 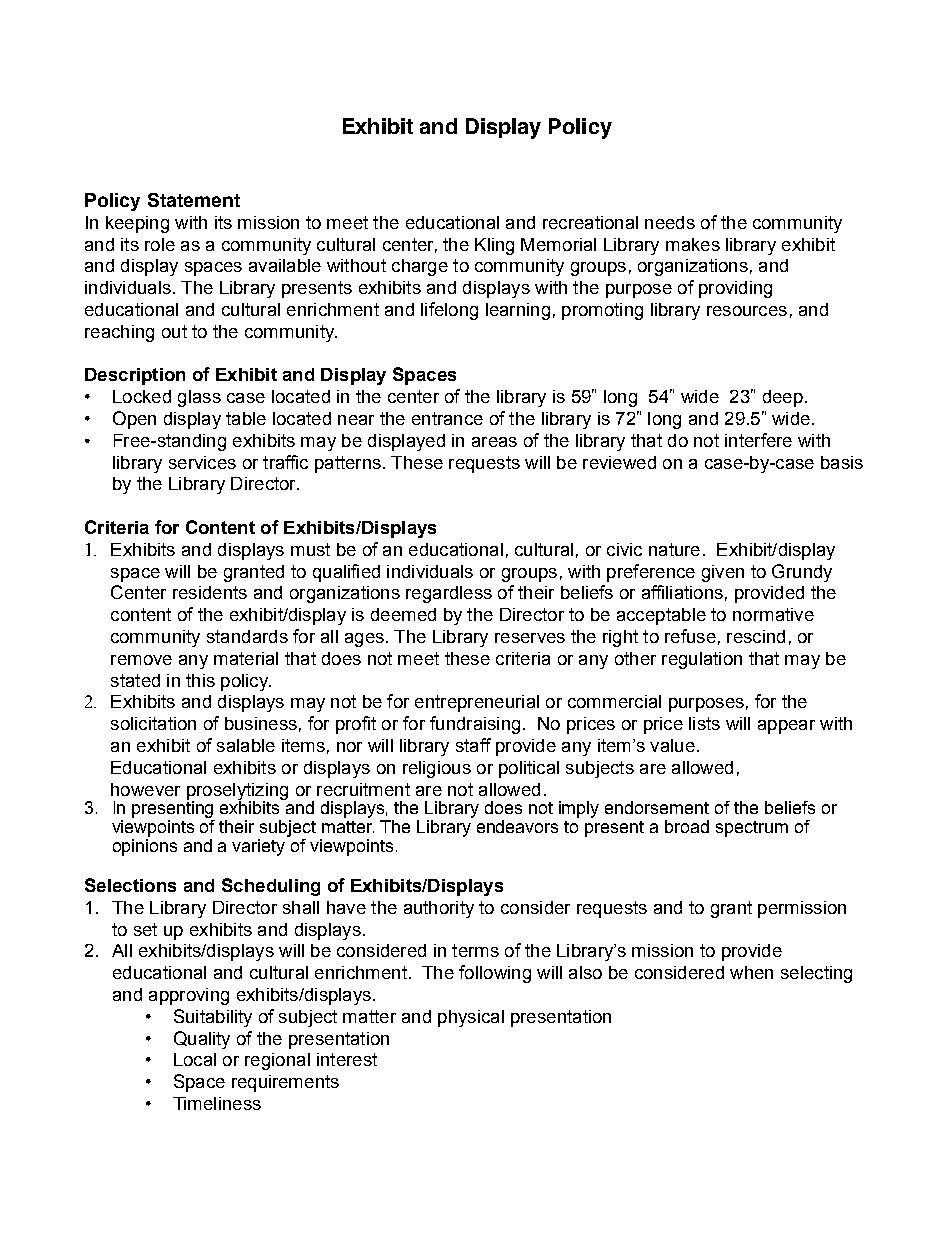 I want to click on physical, so click(x=471, y=1018).
